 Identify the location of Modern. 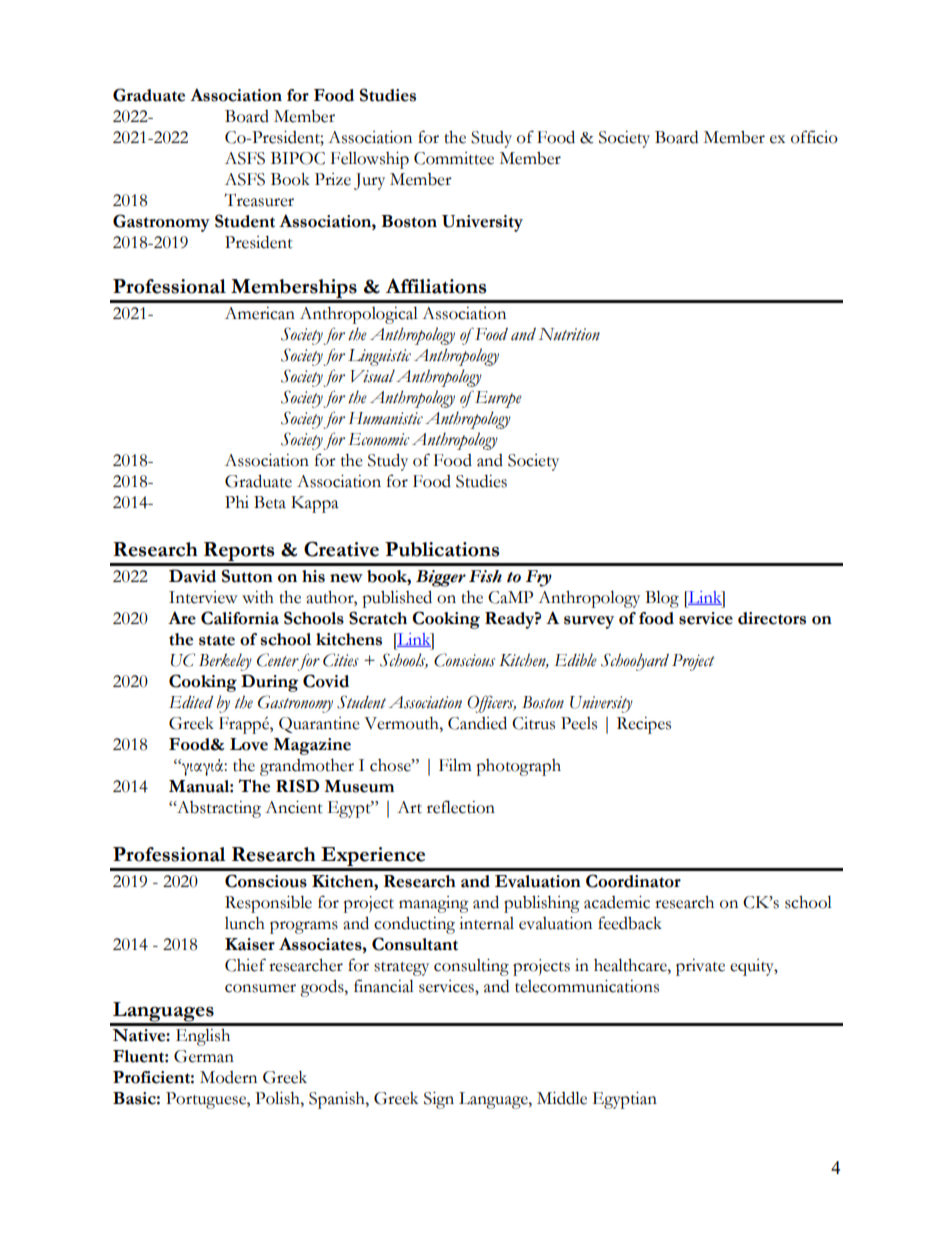
(228, 1077).
